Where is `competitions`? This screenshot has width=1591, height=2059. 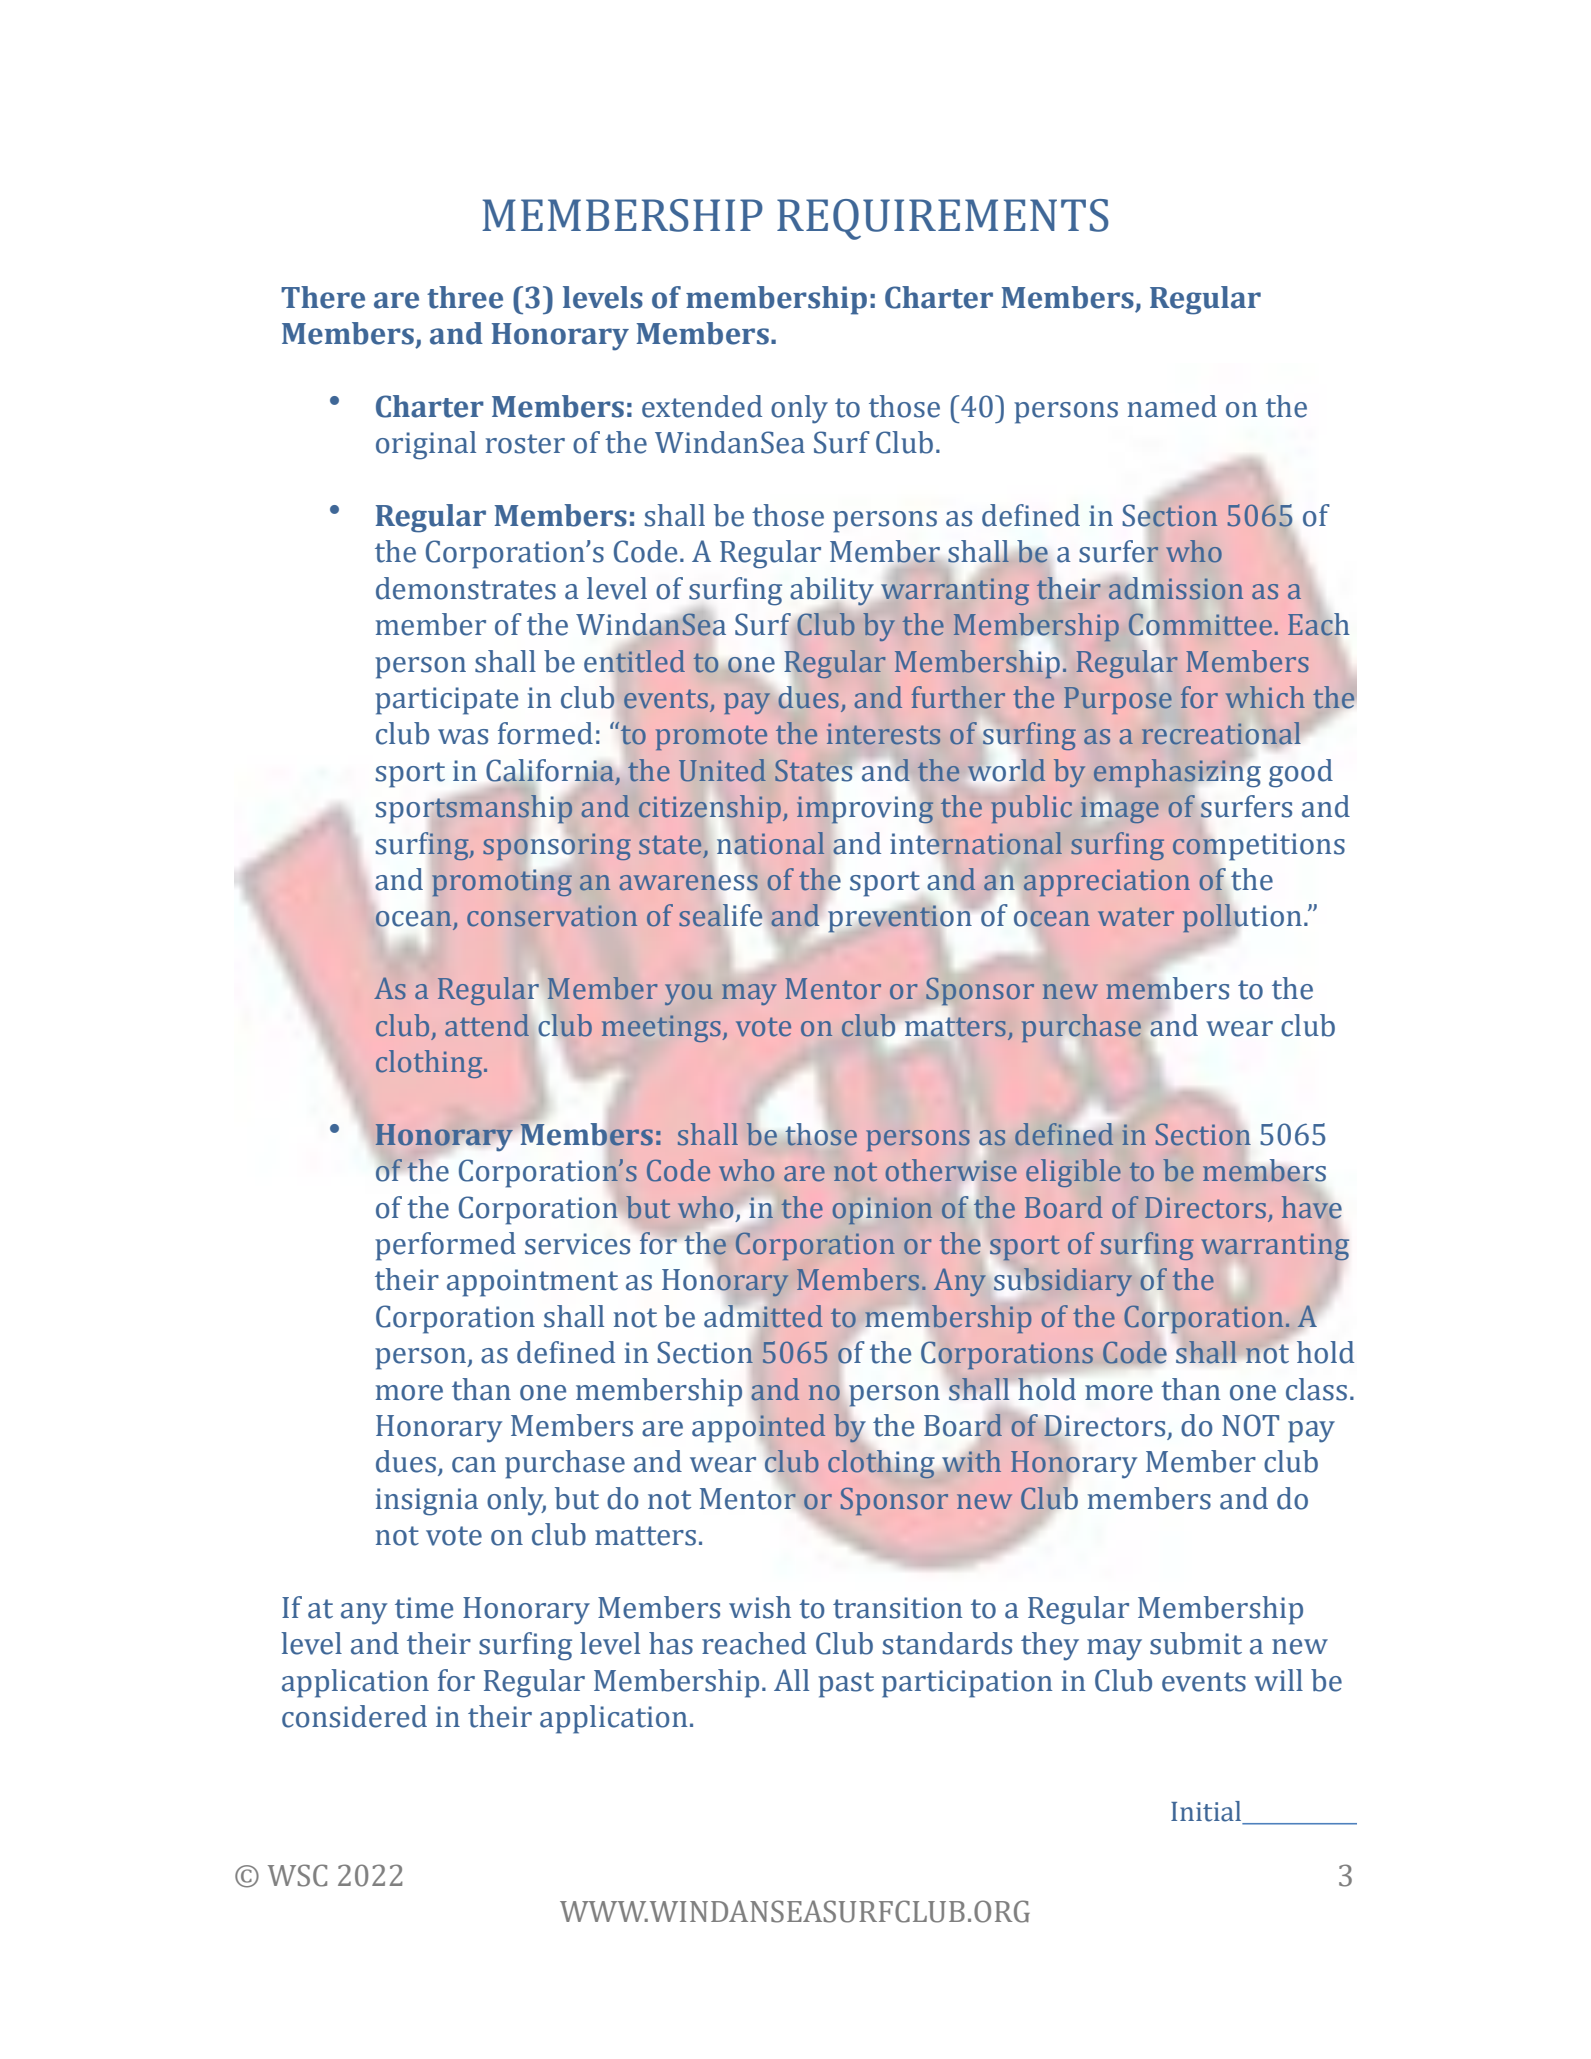
competitions is located at coordinates (1258, 847).
